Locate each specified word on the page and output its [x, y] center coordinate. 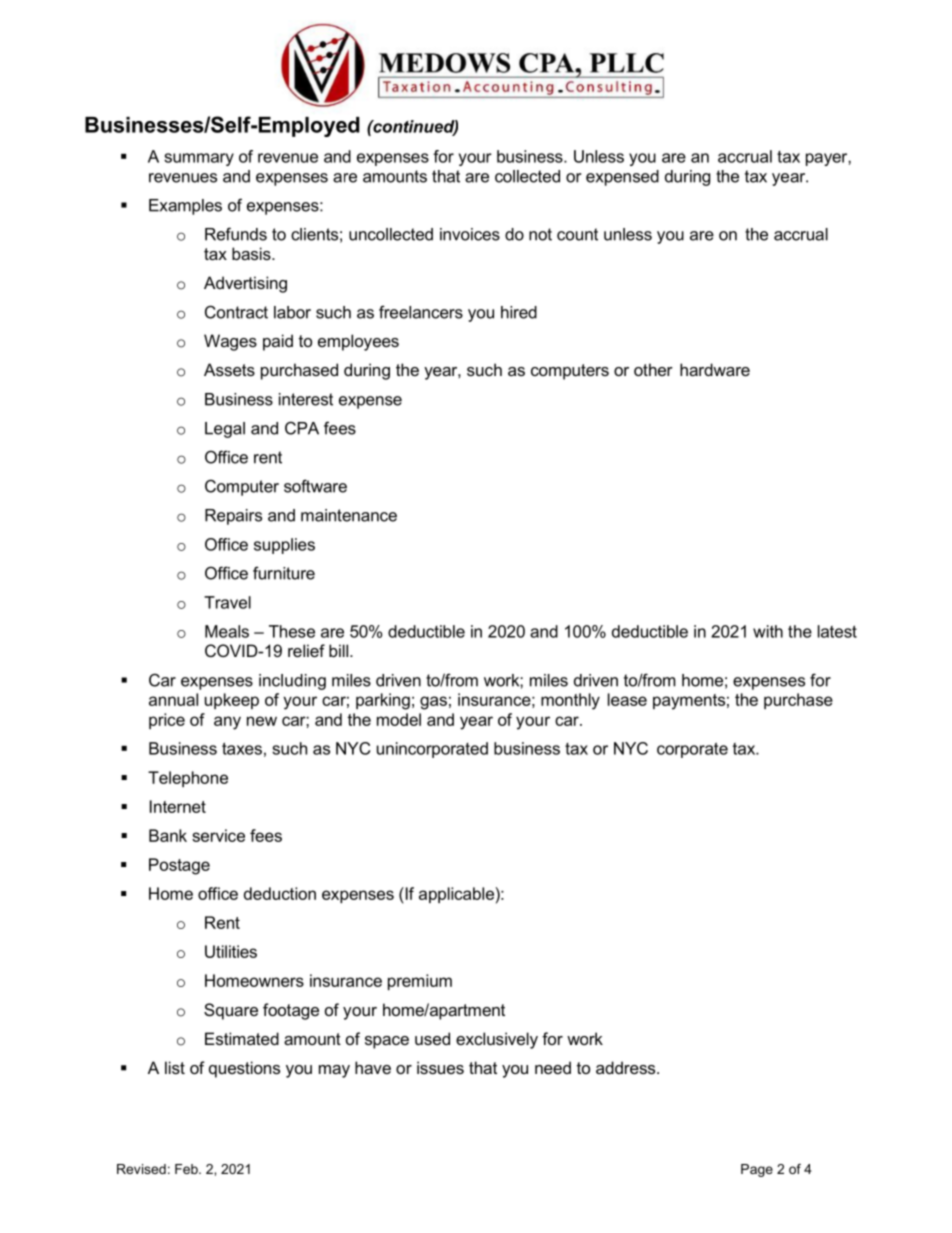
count [577, 234]
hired [519, 312]
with [768, 631]
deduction [280, 893]
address [627, 1067]
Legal [225, 430]
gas [433, 703]
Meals [227, 631]
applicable [456, 895]
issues [440, 1067]
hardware [715, 369]
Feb [187, 1169]
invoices [470, 234]
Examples [185, 207]
